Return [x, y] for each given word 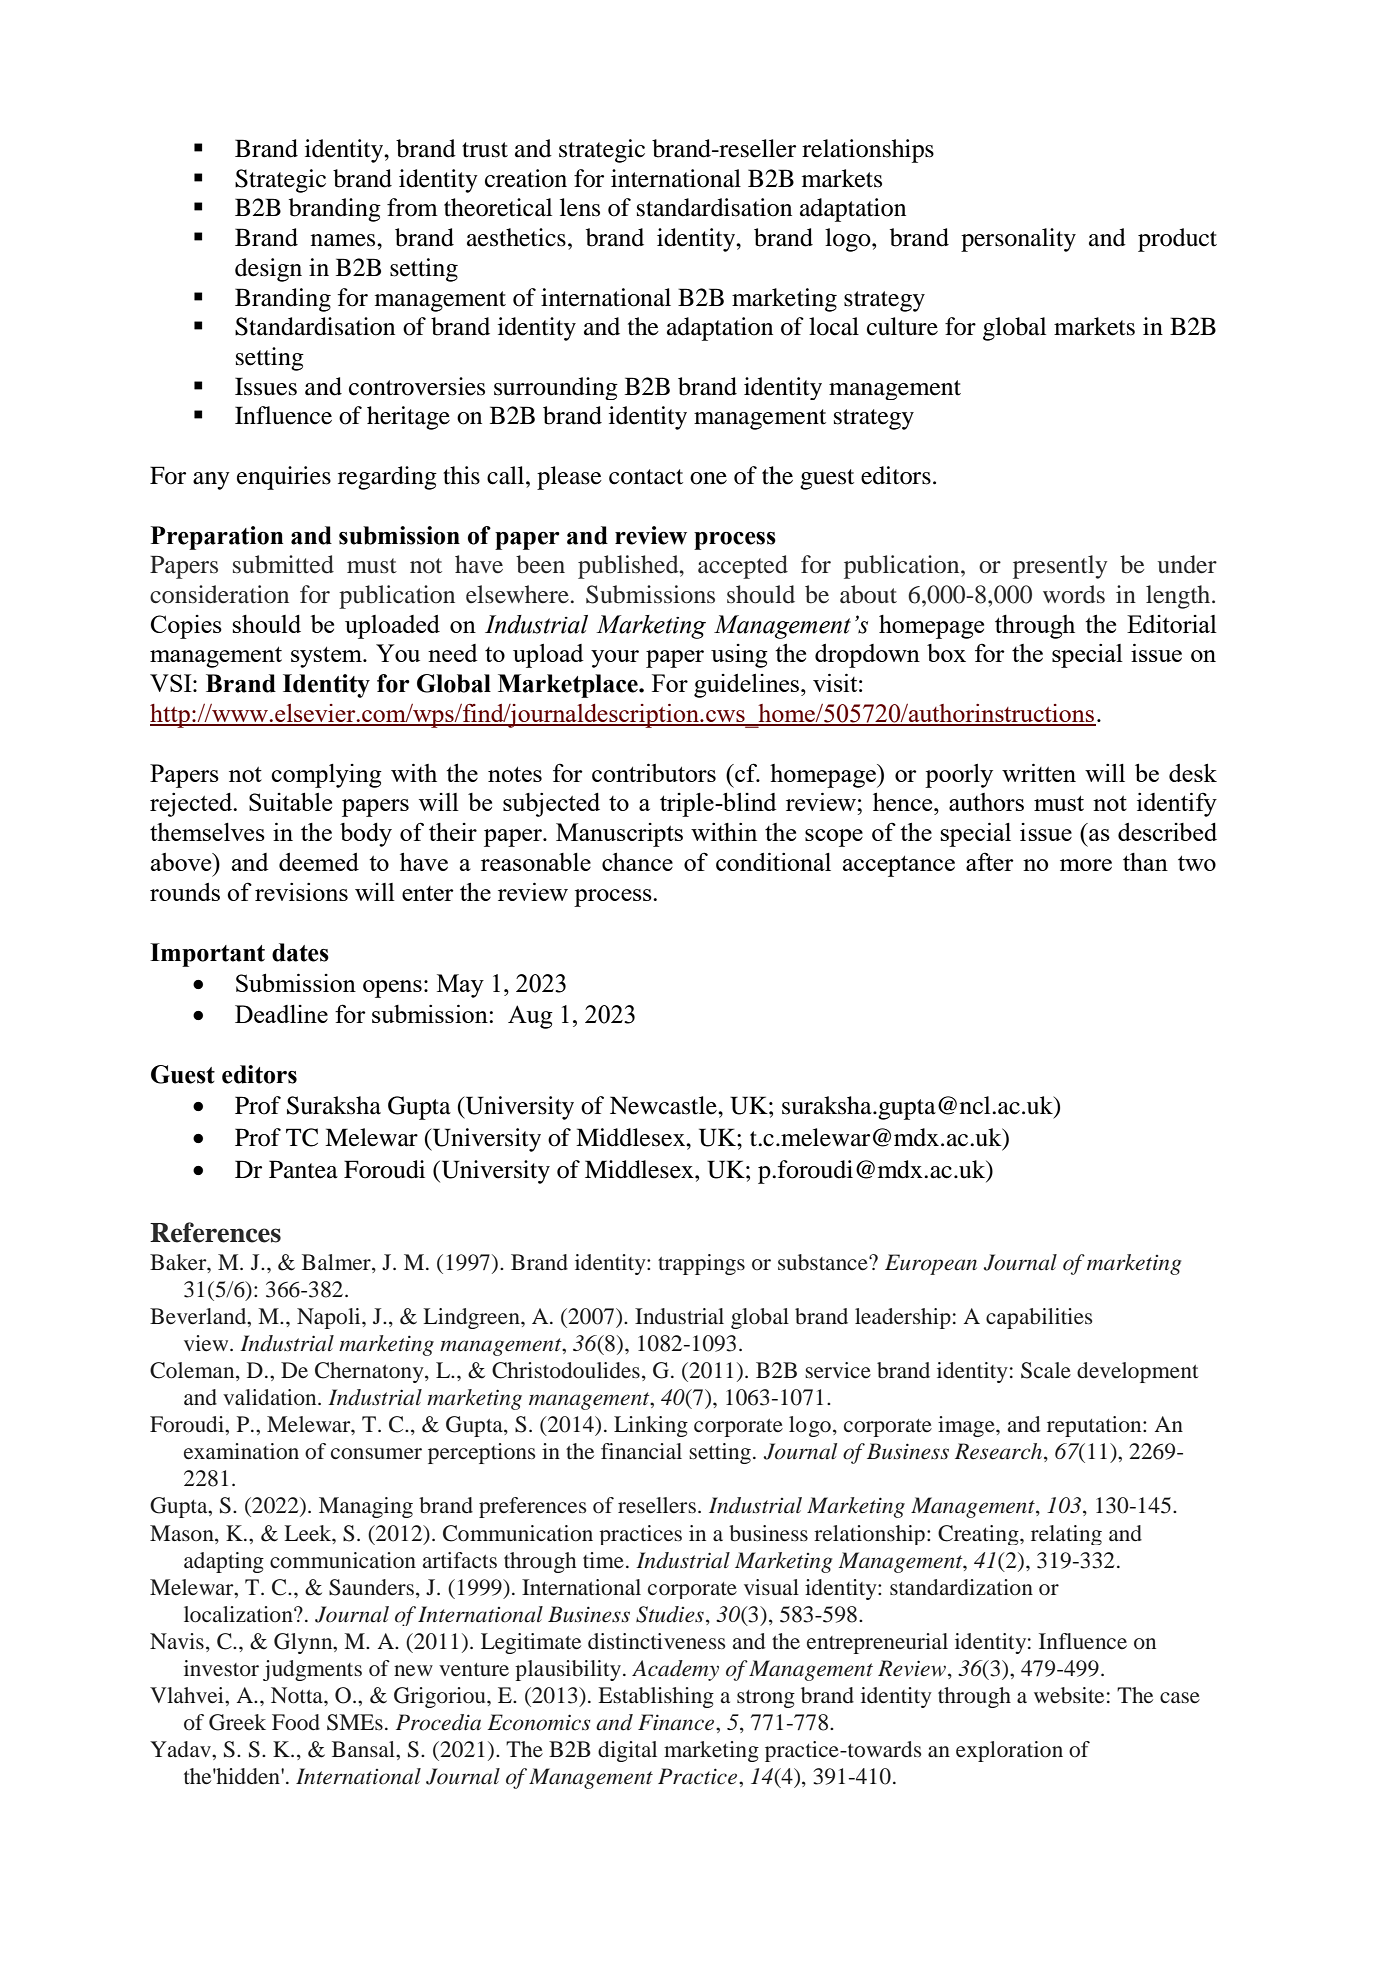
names [344, 240]
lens [580, 207]
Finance [677, 1722]
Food [296, 1722]
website [1069, 1695]
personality [1018, 240]
